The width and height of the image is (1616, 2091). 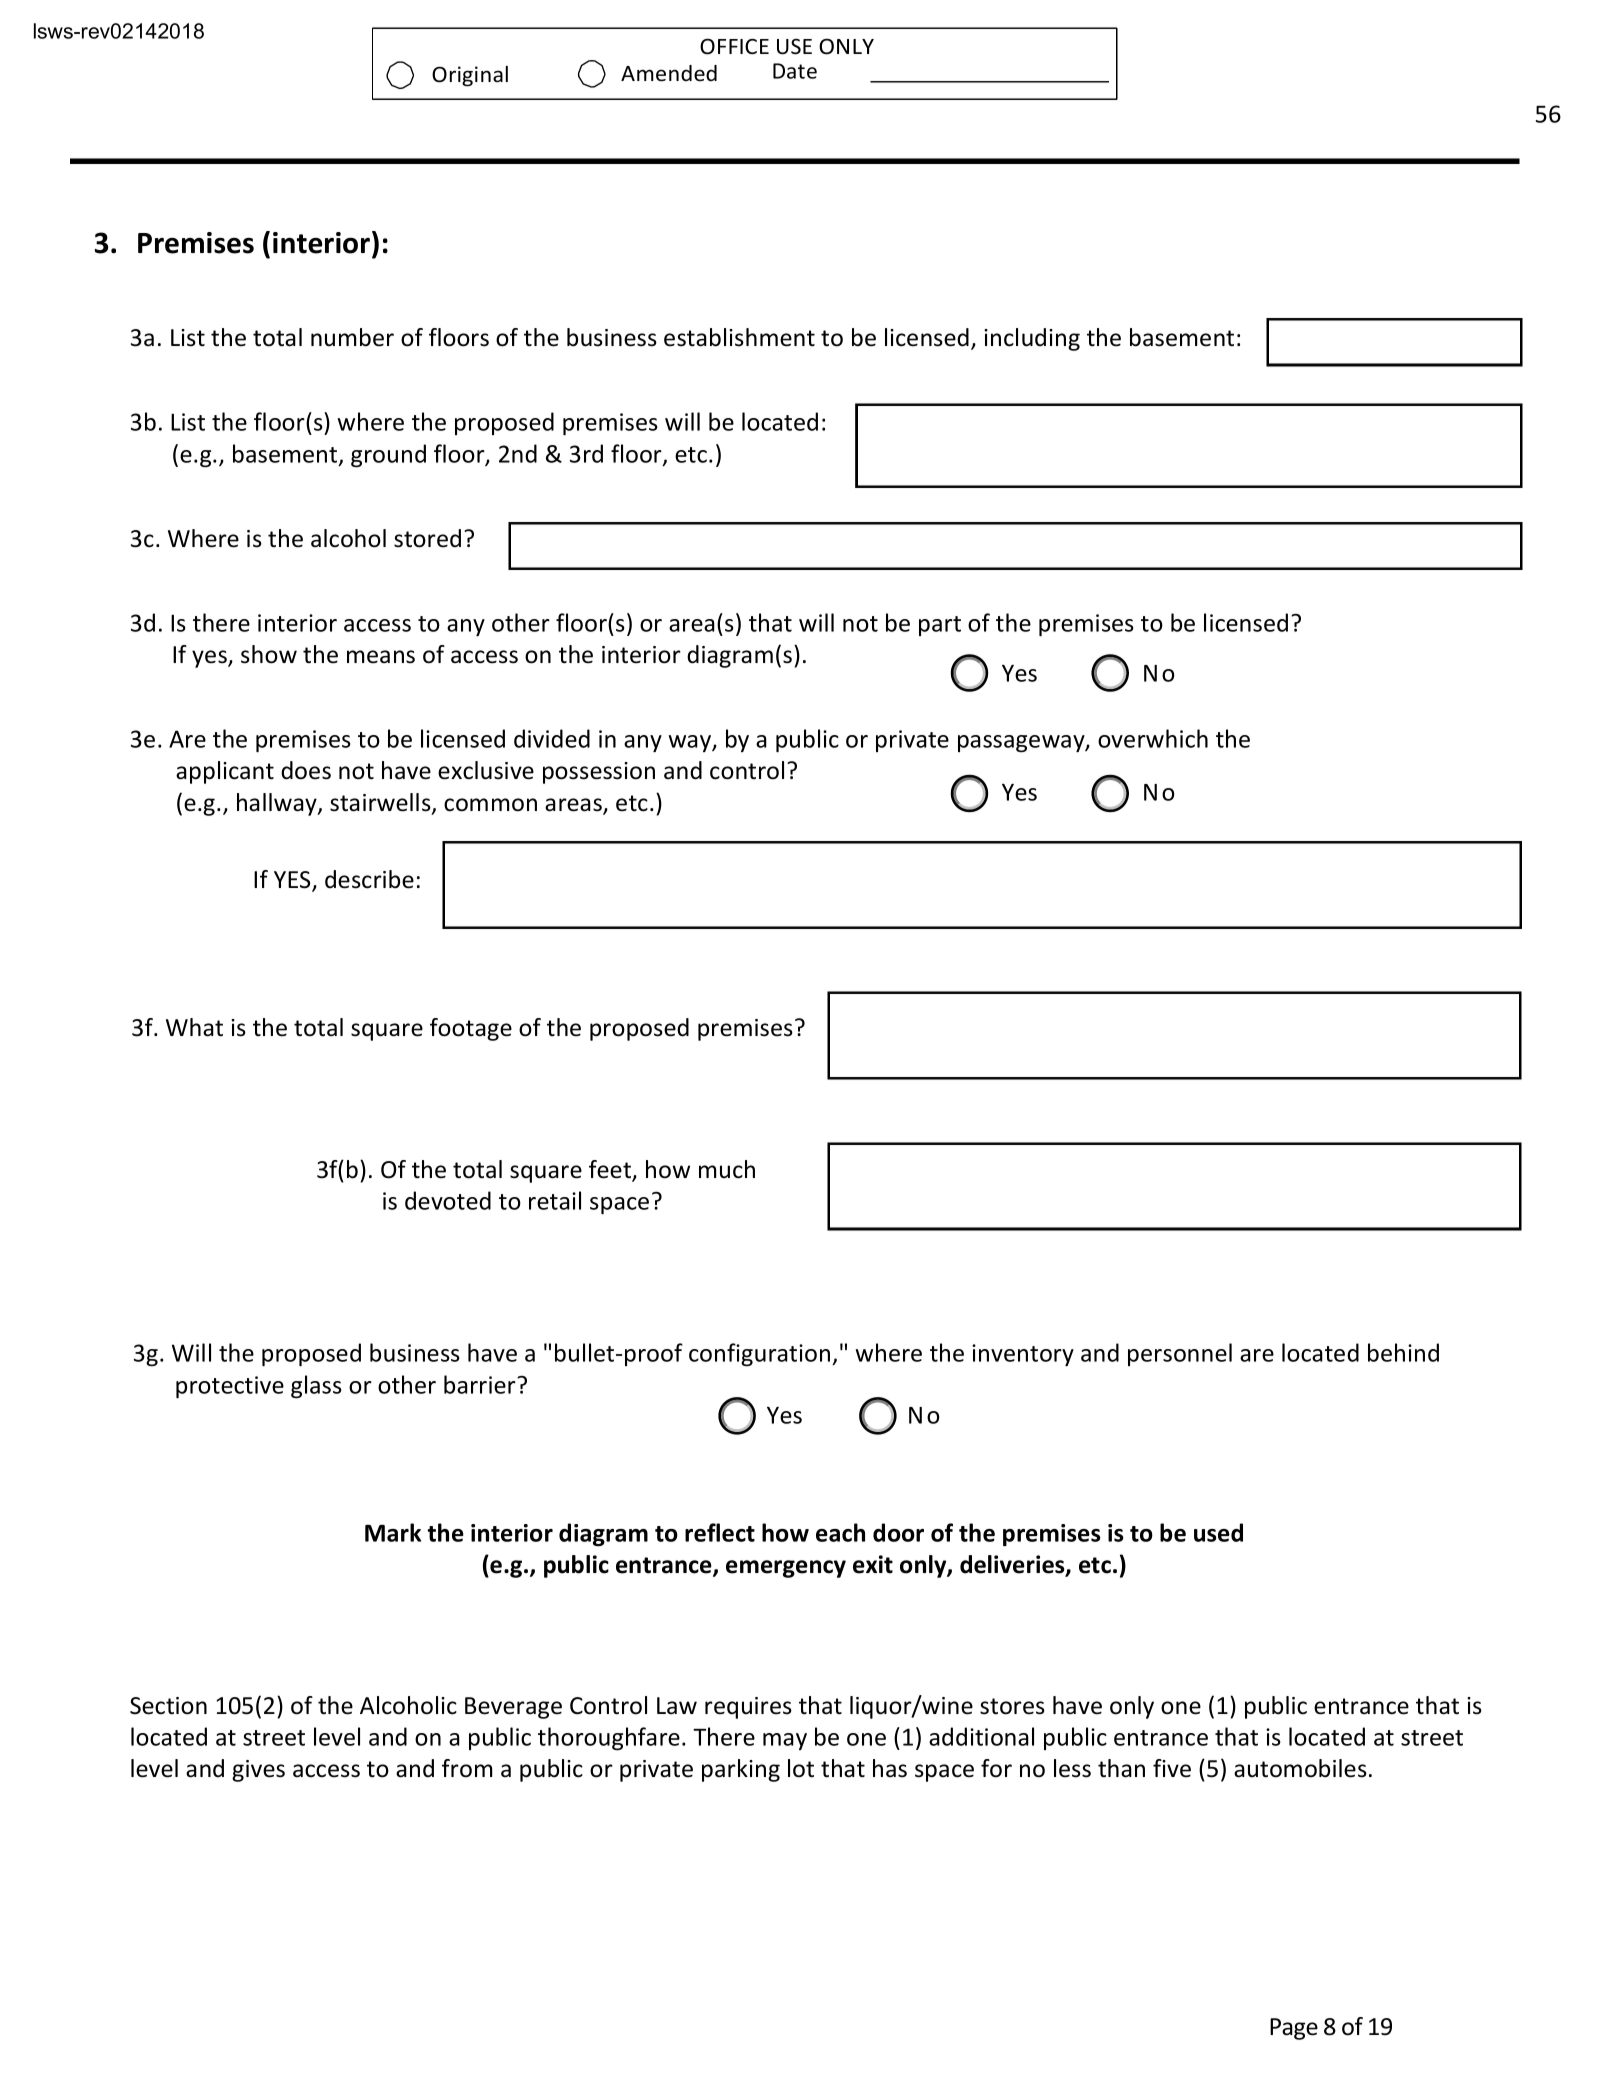 I want to click on including, so click(x=1032, y=339).
